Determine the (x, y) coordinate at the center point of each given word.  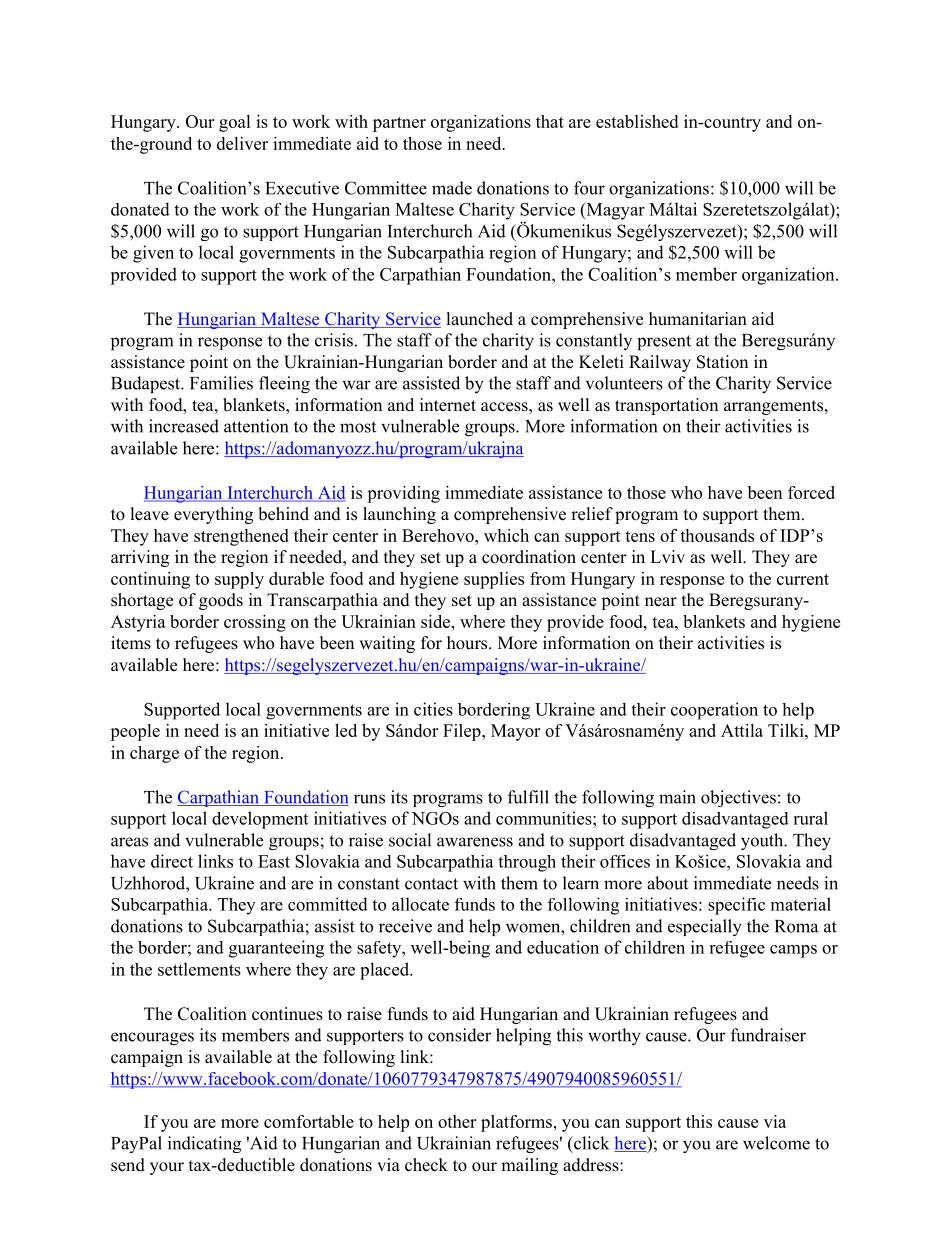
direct (172, 861)
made (452, 188)
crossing (255, 623)
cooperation (714, 711)
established (637, 121)
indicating (204, 1144)
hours (468, 643)
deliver (242, 143)
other (457, 1121)
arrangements (775, 407)
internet (448, 405)
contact (431, 884)
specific (736, 906)
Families (221, 383)
